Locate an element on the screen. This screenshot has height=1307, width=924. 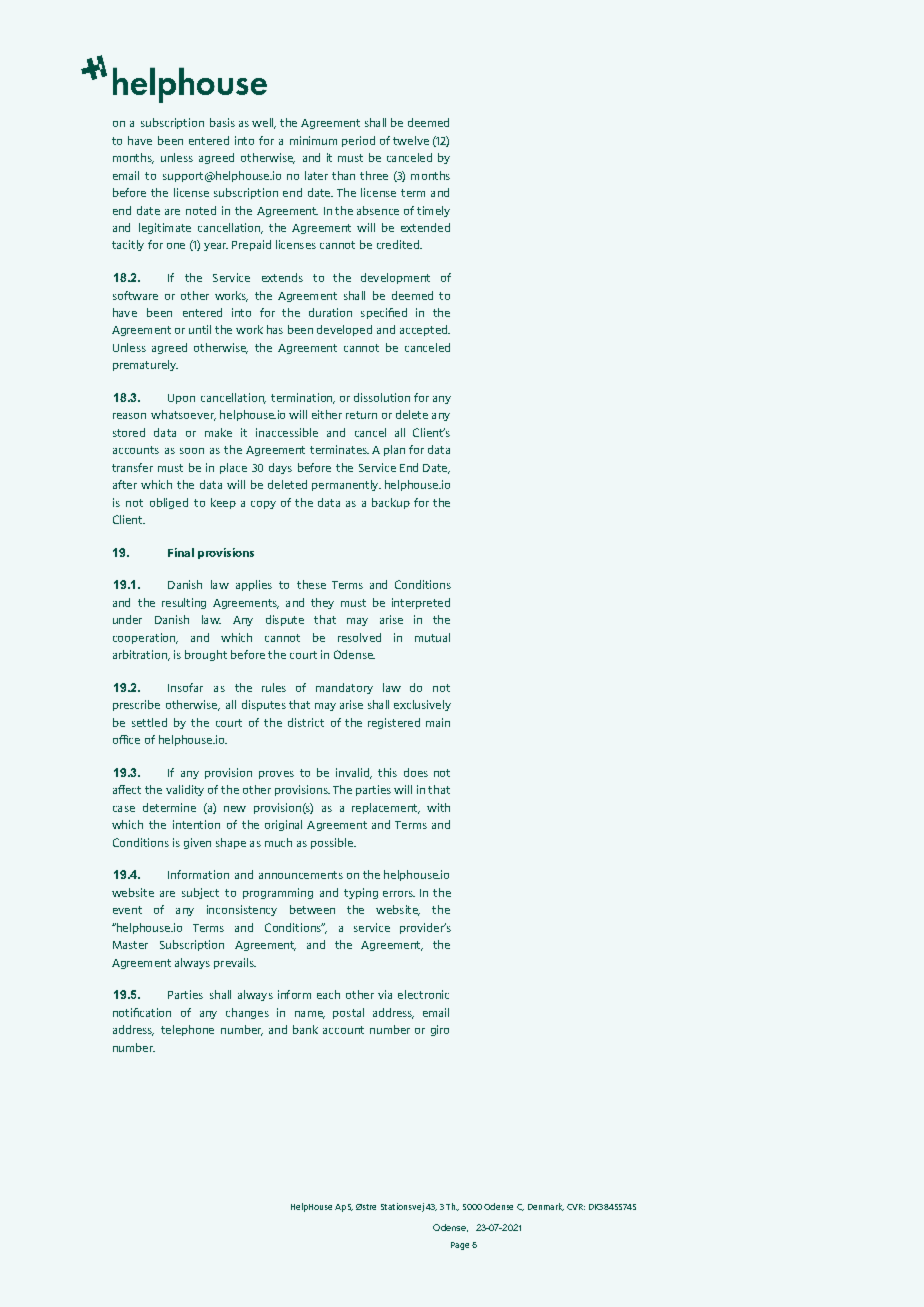
obliged is located at coordinates (169, 503).
